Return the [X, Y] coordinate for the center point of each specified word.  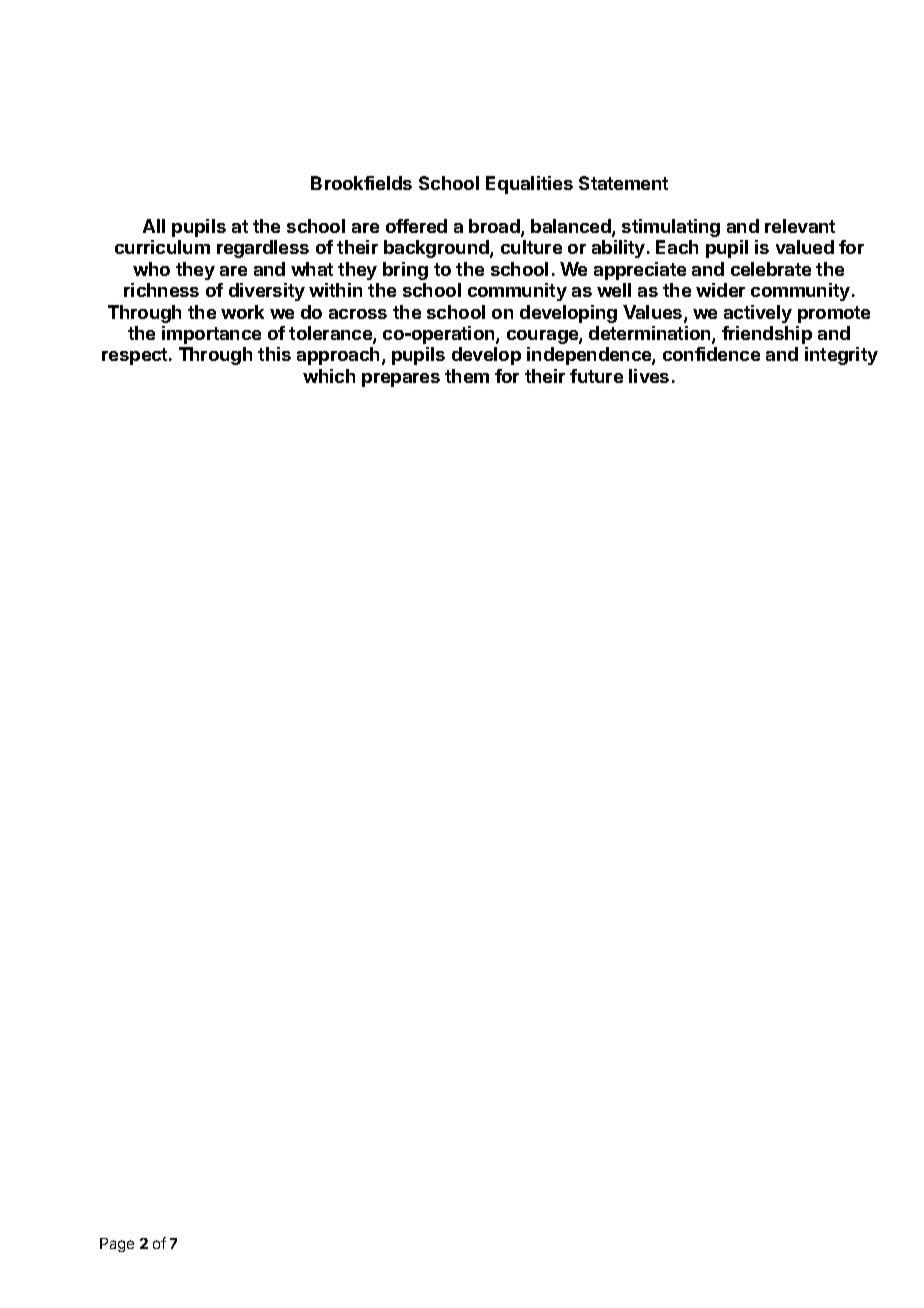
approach [338, 356]
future [596, 376]
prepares [401, 380]
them [467, 376]
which [329, 376]
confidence [711, 354]
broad [495, 227]
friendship [767, 335]
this [274, 354]
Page [117, 1245]
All [154, 226]
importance [211, 335]
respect [136, 356]
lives [649, 376]
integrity [841, 356]
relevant [800, 226]
